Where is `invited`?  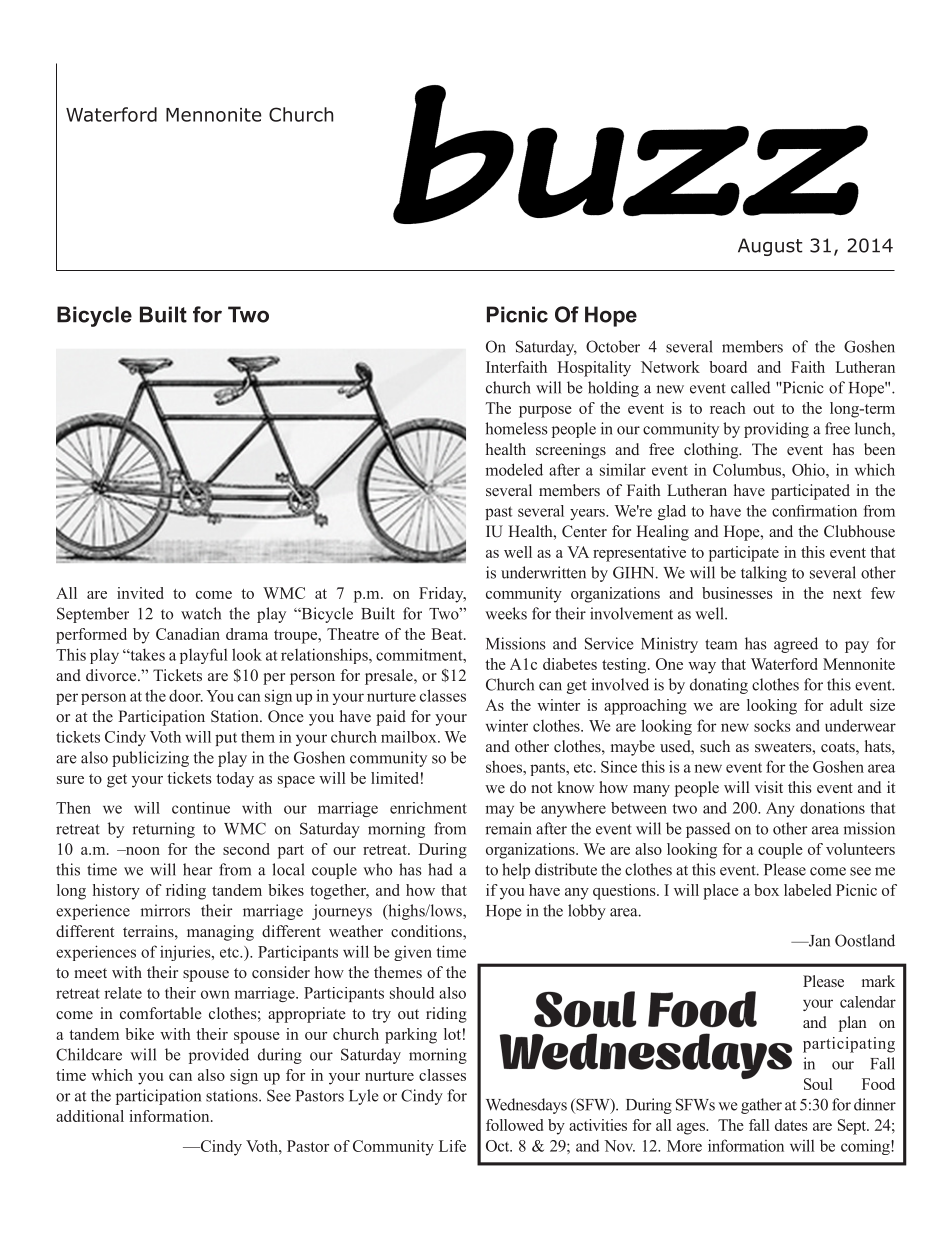 invited is located at coordinates (140, 593).
